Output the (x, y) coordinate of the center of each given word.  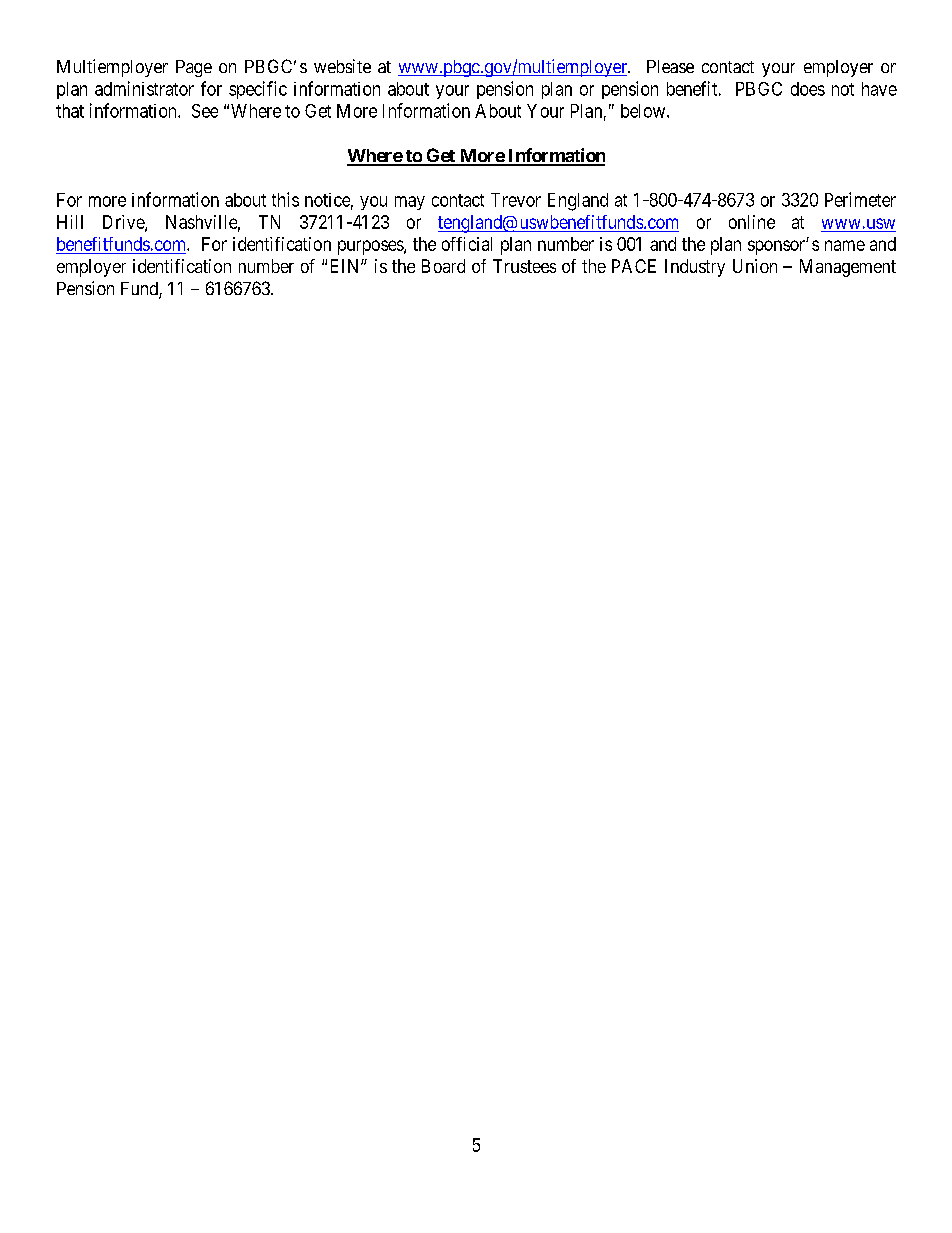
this (285, 199)
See (205, 111)
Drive (124, 223)
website (342, 66)
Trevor (516, 200)
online (752, 222)
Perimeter (860, 199)
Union (755, 266)
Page (194, 68)
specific (258, 90)
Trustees (524, 266)
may (410, 203)
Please (670, 66)
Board (443, 266)
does (808, 89)
